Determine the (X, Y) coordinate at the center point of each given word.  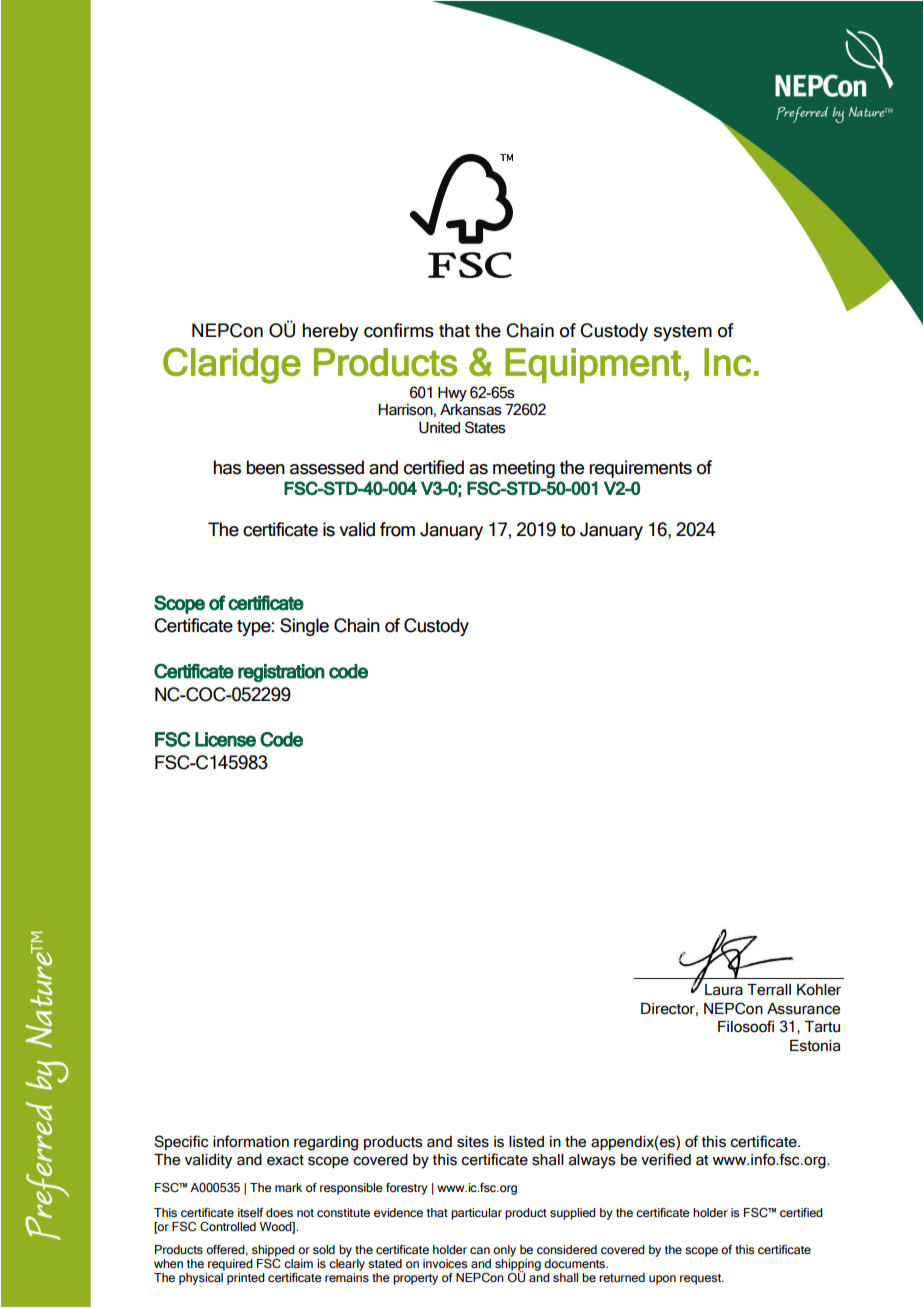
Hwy (452, 394)
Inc (727, 362)
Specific (181, 1142)
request (702, 1279)
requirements (641, 469)
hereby (331, 332)
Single (304, 627)
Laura (724, 990)
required (230, 1265)
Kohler (819, 990)
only (504, 1251)
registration (281, 673)
